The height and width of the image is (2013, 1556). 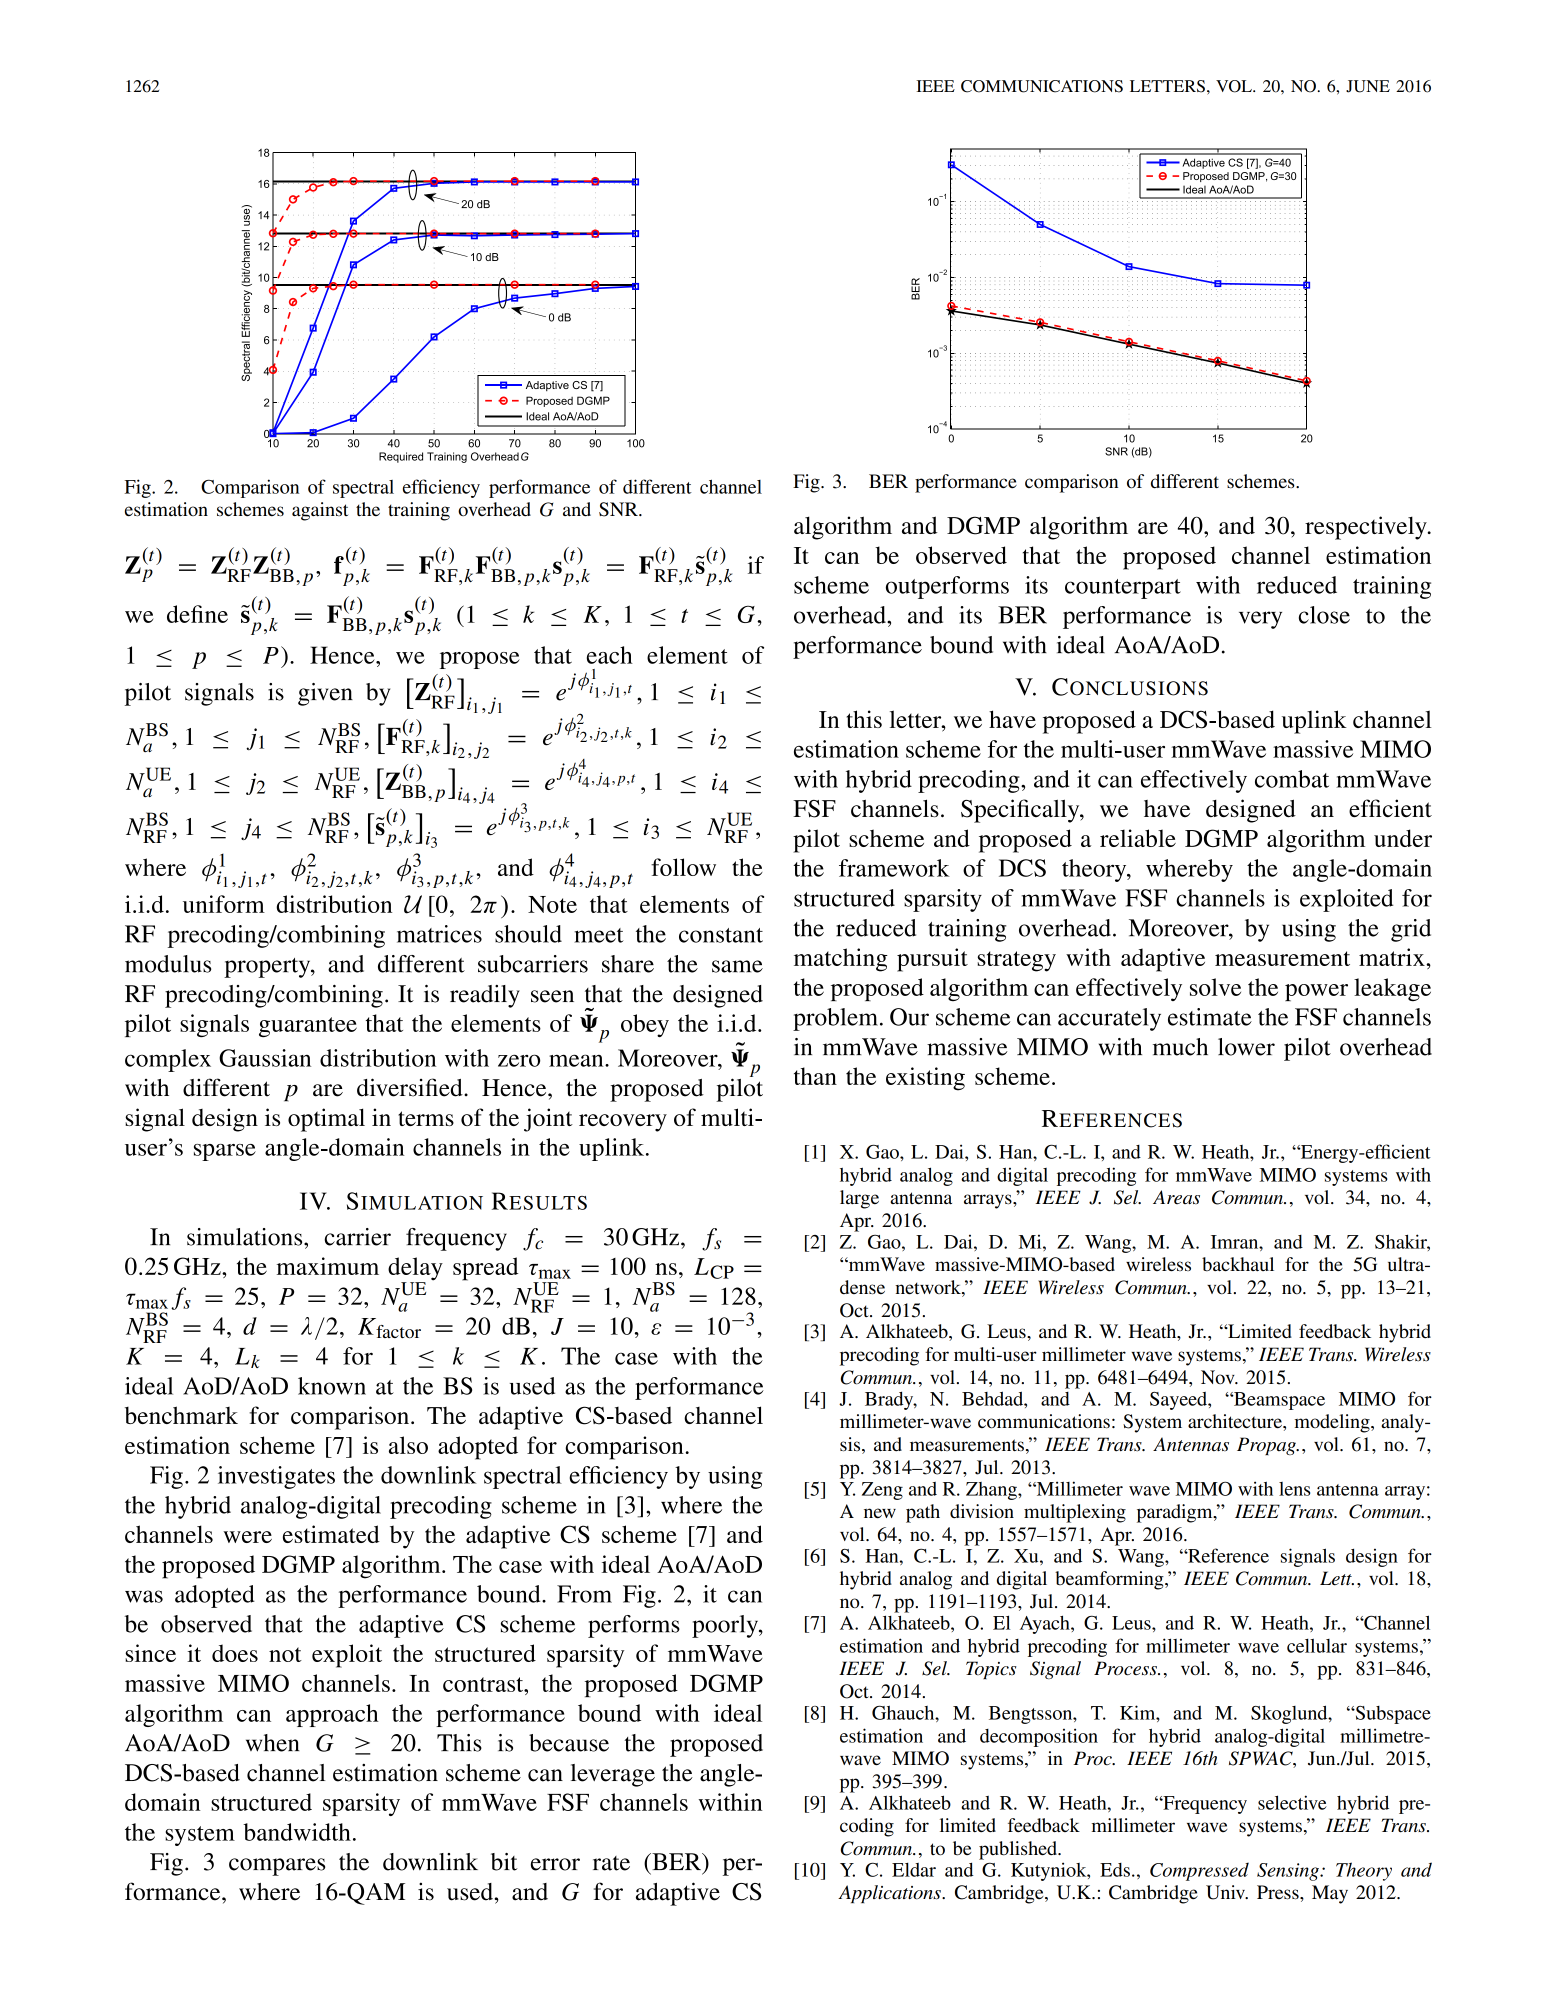 What do you see at coordinates (1215, 987) in the image?
I see `solve` at bounding box center [1215, 987].
